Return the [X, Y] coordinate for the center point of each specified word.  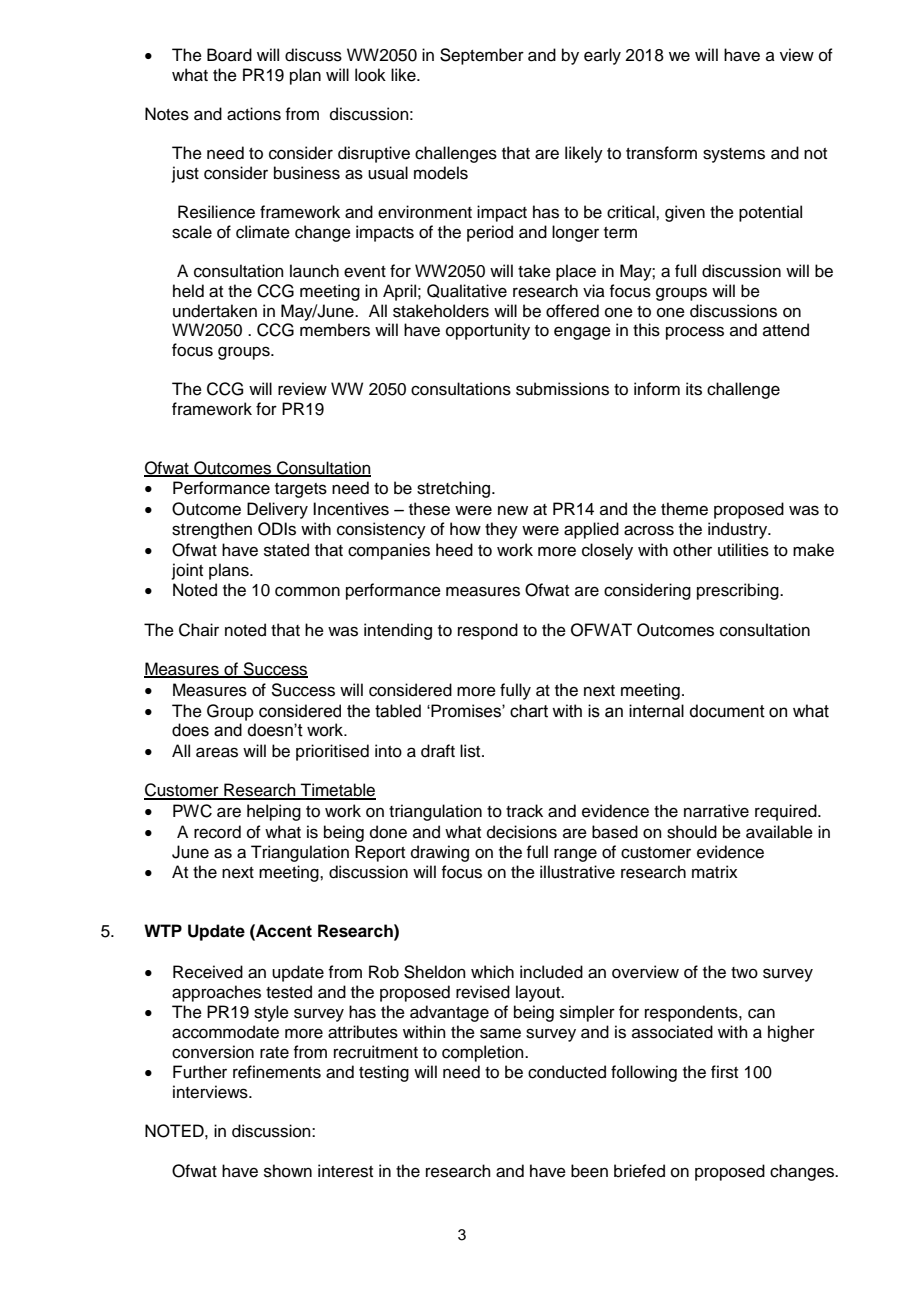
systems [734, 155]
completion [484, 1053]
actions [254, 114]
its [694, 389]
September [482, 56]
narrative [716, 811]
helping [274, 812]
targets [301, 490]
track [524, 811]
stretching [453, 489]
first [724, 1072]
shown [288, 1171]
